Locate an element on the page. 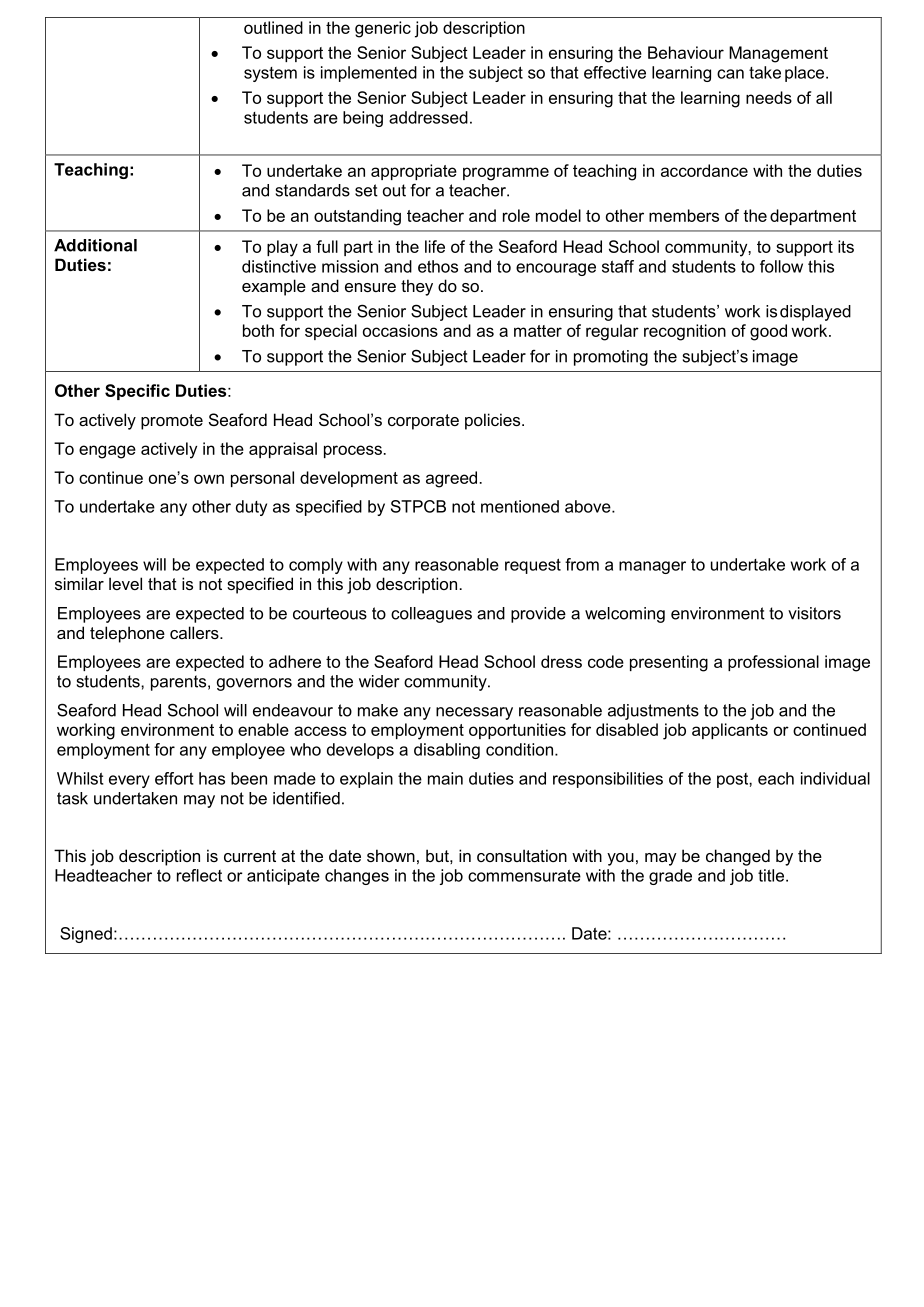  follow is located at coordinates (781, 266).
